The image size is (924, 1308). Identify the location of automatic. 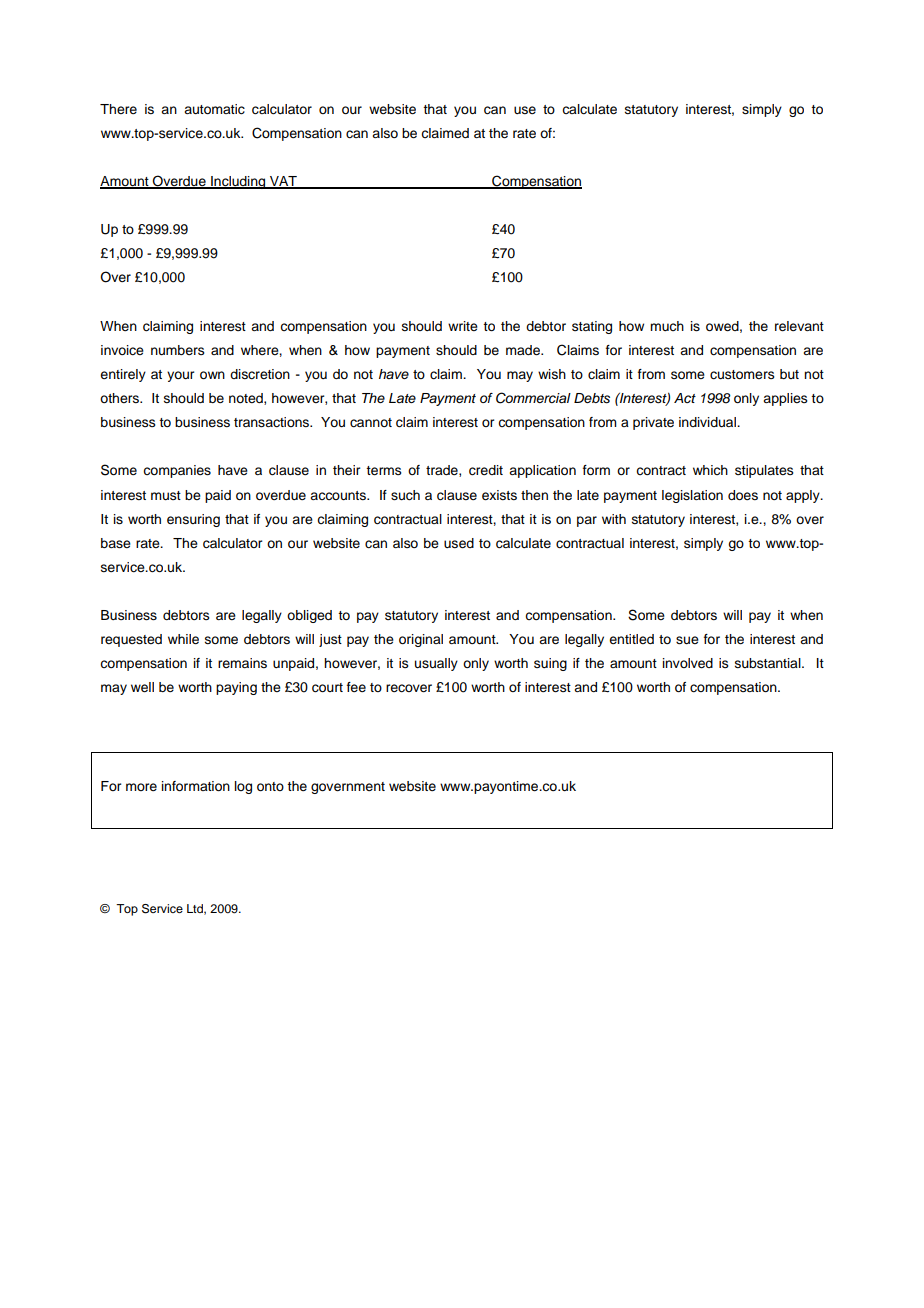
(214, 109).
